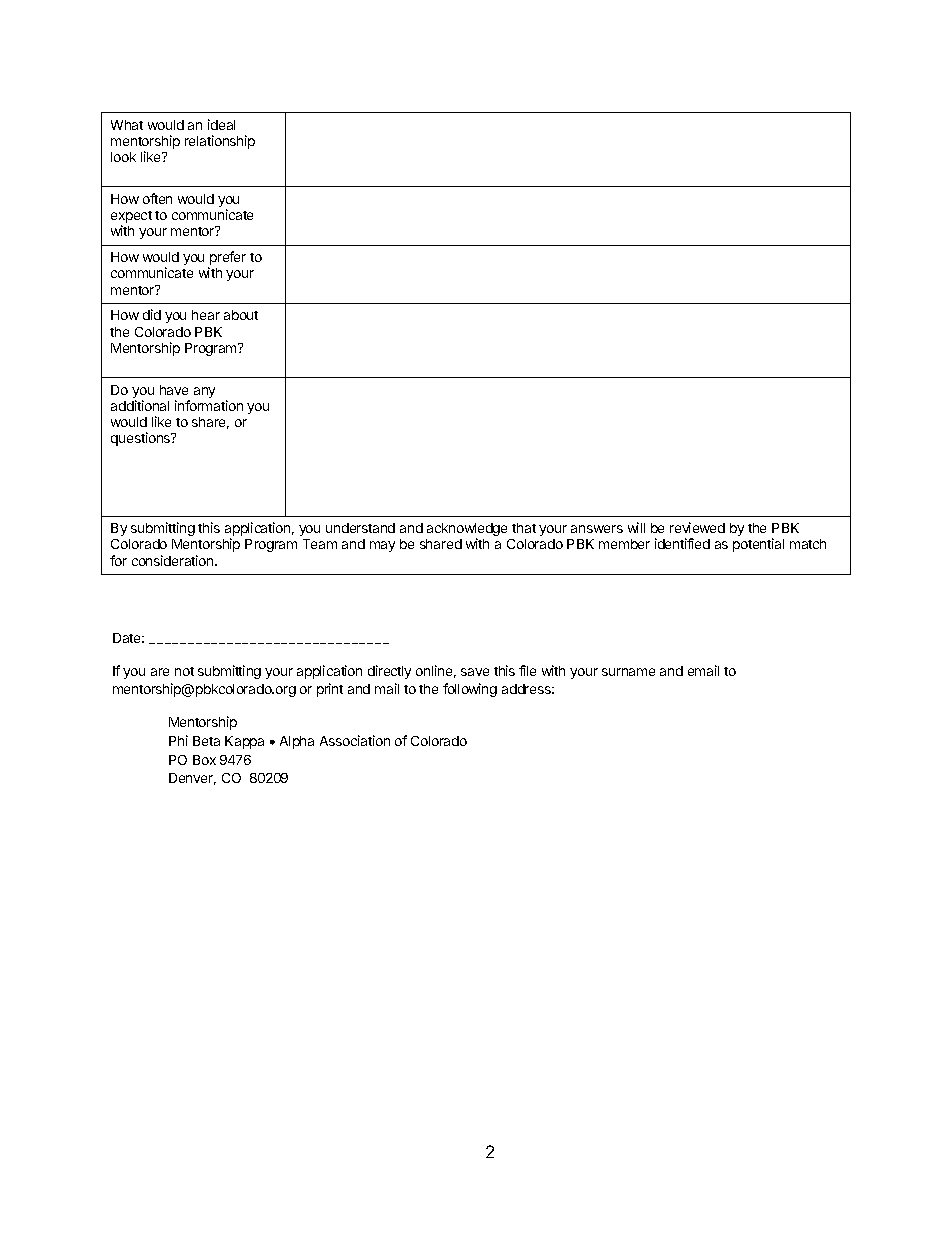 The width and height of the screenshot is (952, 1233). What do you see at coordinates (227, 259) in the screenshot?
I see `prefer` at bounding box center [227, 259].
